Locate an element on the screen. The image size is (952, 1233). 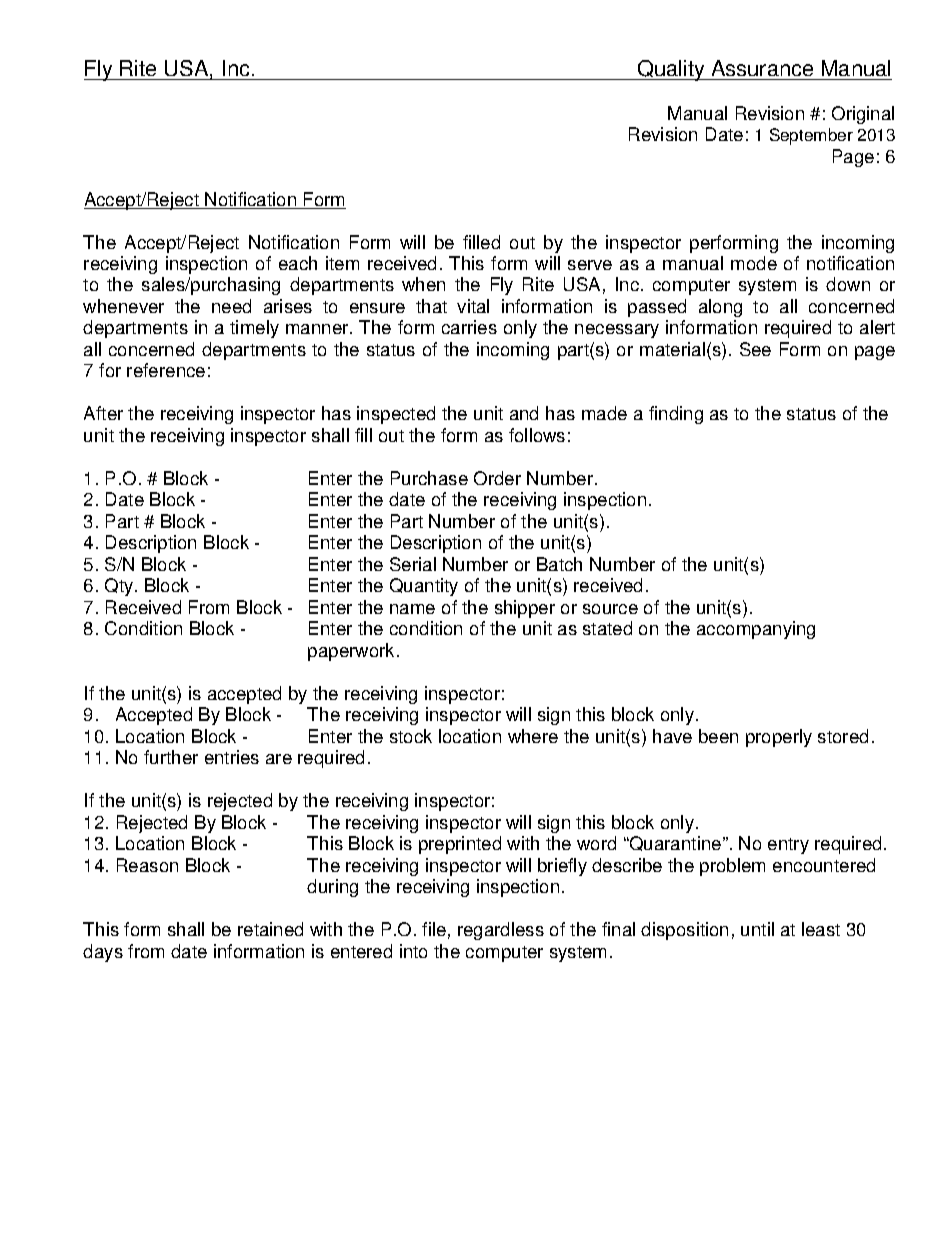
finding is located at coordinates (676, 415).
